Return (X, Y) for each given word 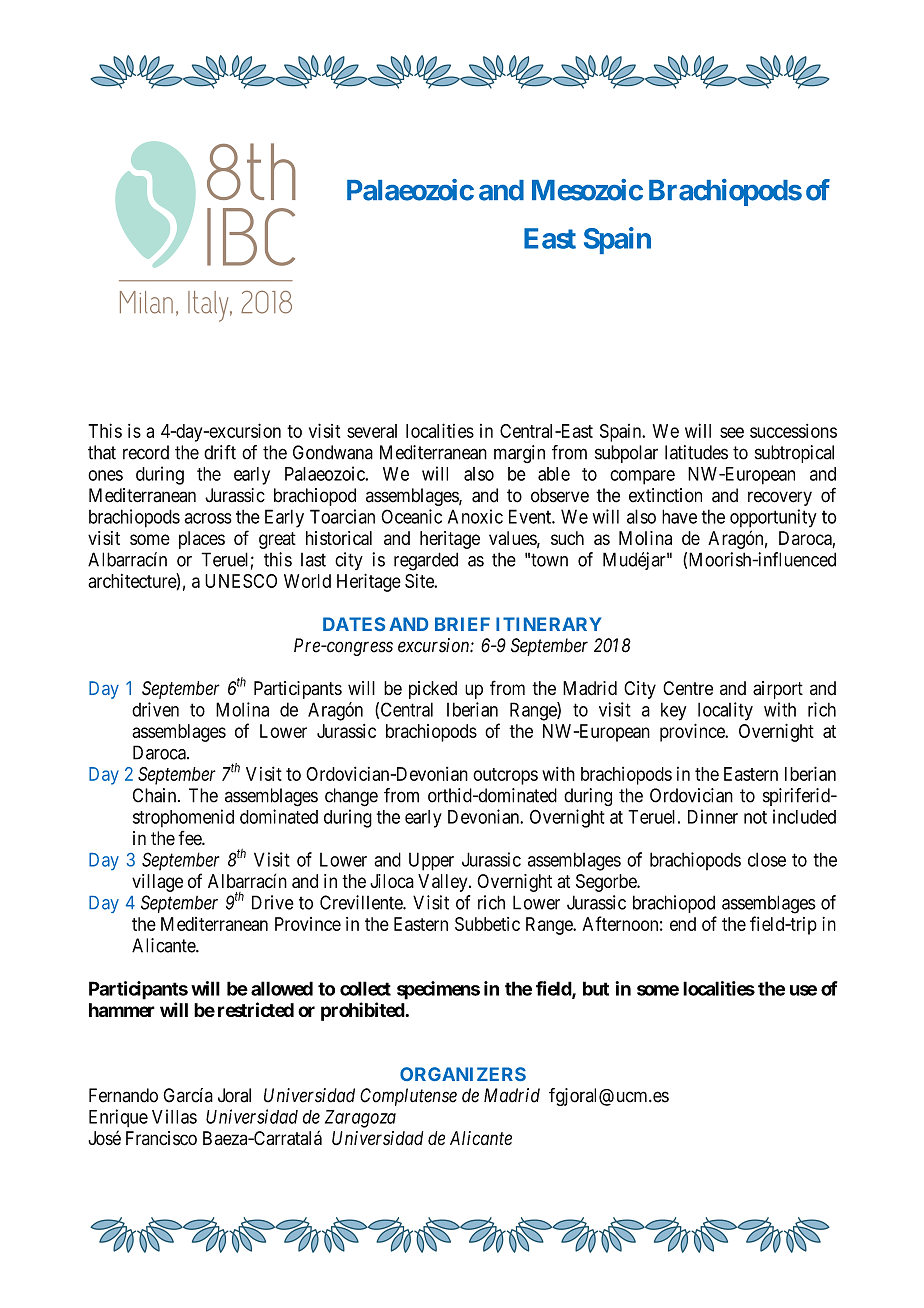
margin (519, 454)
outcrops (505, 776)
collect (365, 988)
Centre (688, 688)
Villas (174, 1116)
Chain (156, 795)
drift (220, 452)
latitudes (696, 452)
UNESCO (241, 581)
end (683, 924)
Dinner (713, 816)
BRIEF (462, 624)
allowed (282, 988)
